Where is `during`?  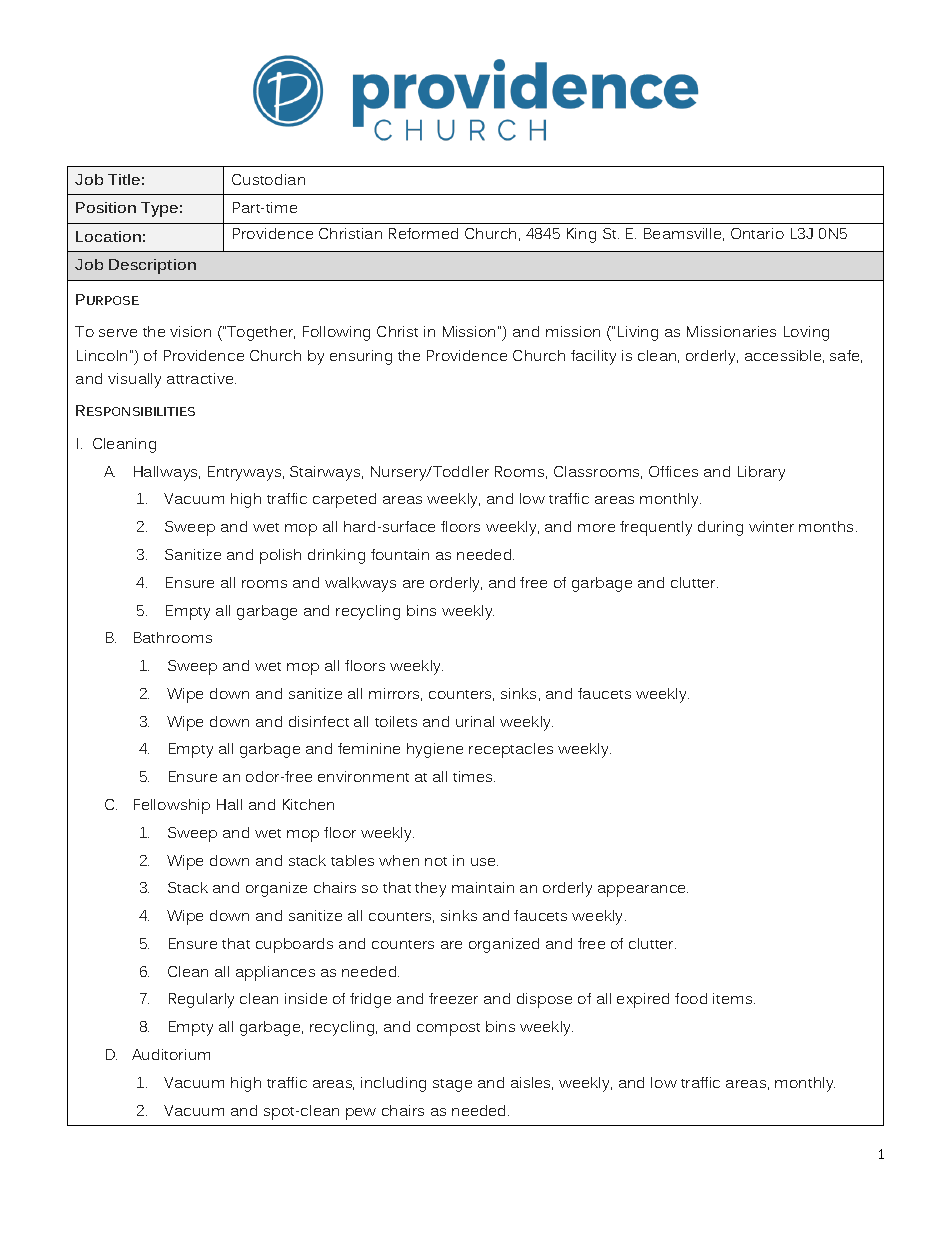
during is located at coordinates (720, 528).
